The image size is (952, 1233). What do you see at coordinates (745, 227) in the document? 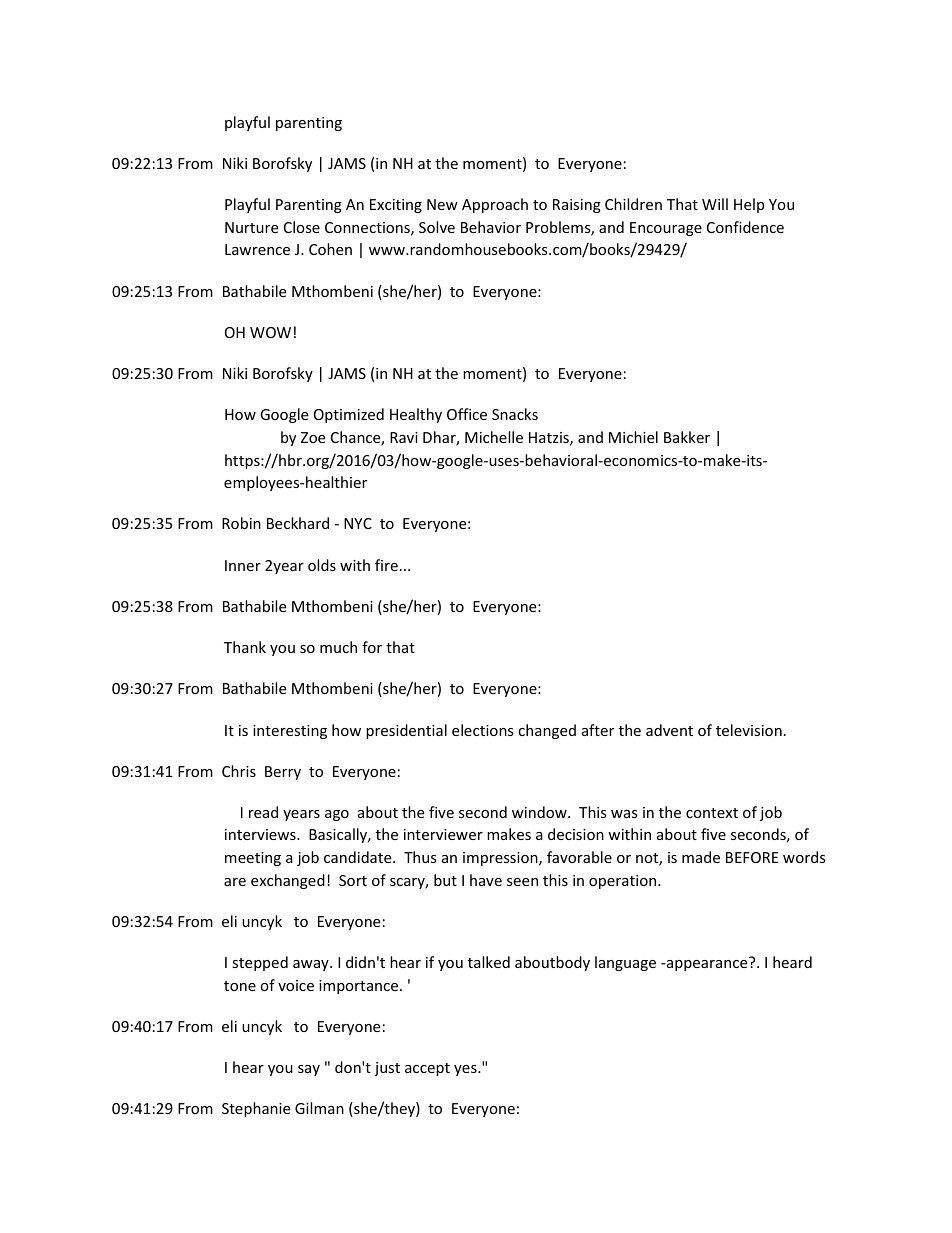
I see `Confidence` at bounding box center [745, 227].
